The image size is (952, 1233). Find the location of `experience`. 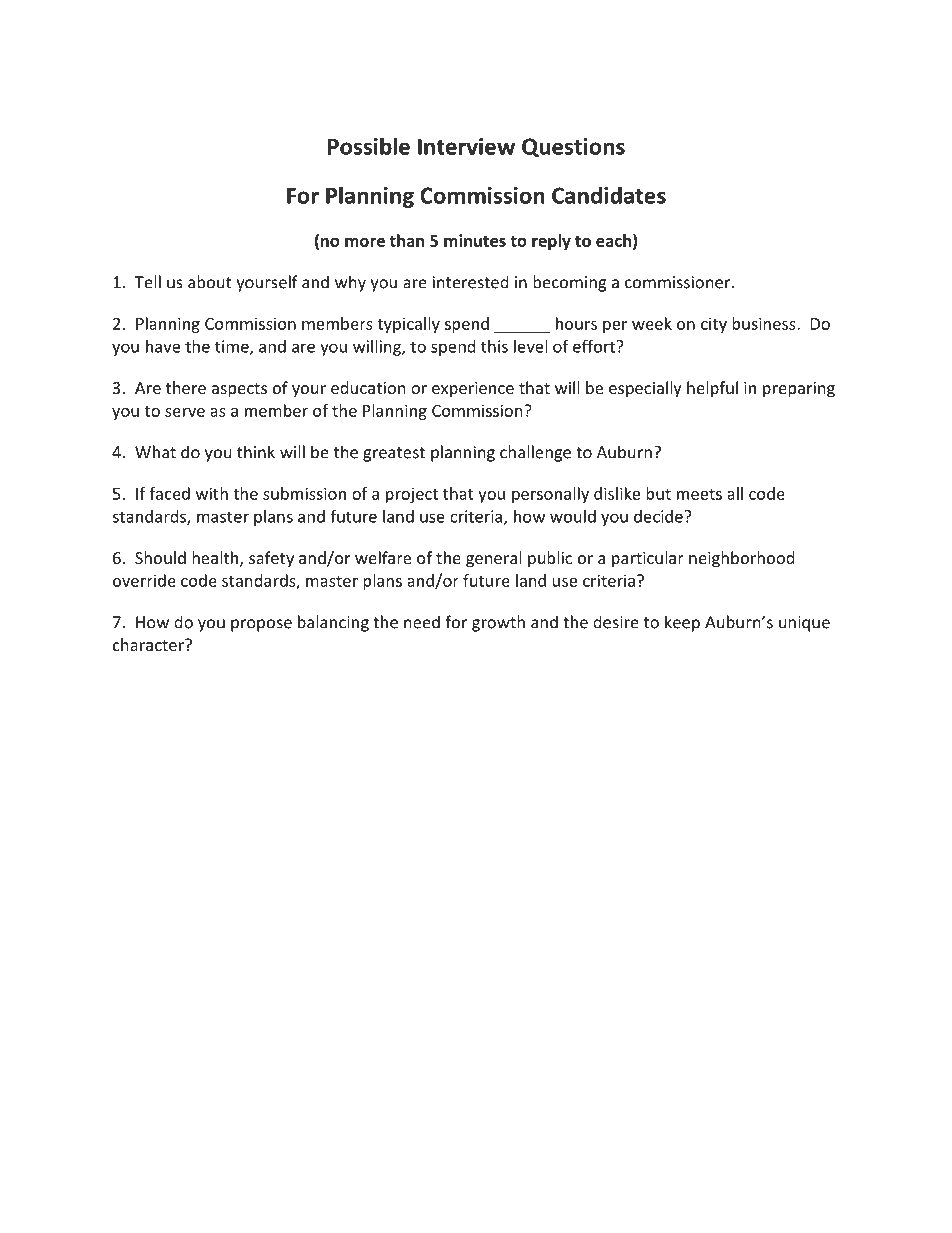

experience is located at coordinates (473, 390).
